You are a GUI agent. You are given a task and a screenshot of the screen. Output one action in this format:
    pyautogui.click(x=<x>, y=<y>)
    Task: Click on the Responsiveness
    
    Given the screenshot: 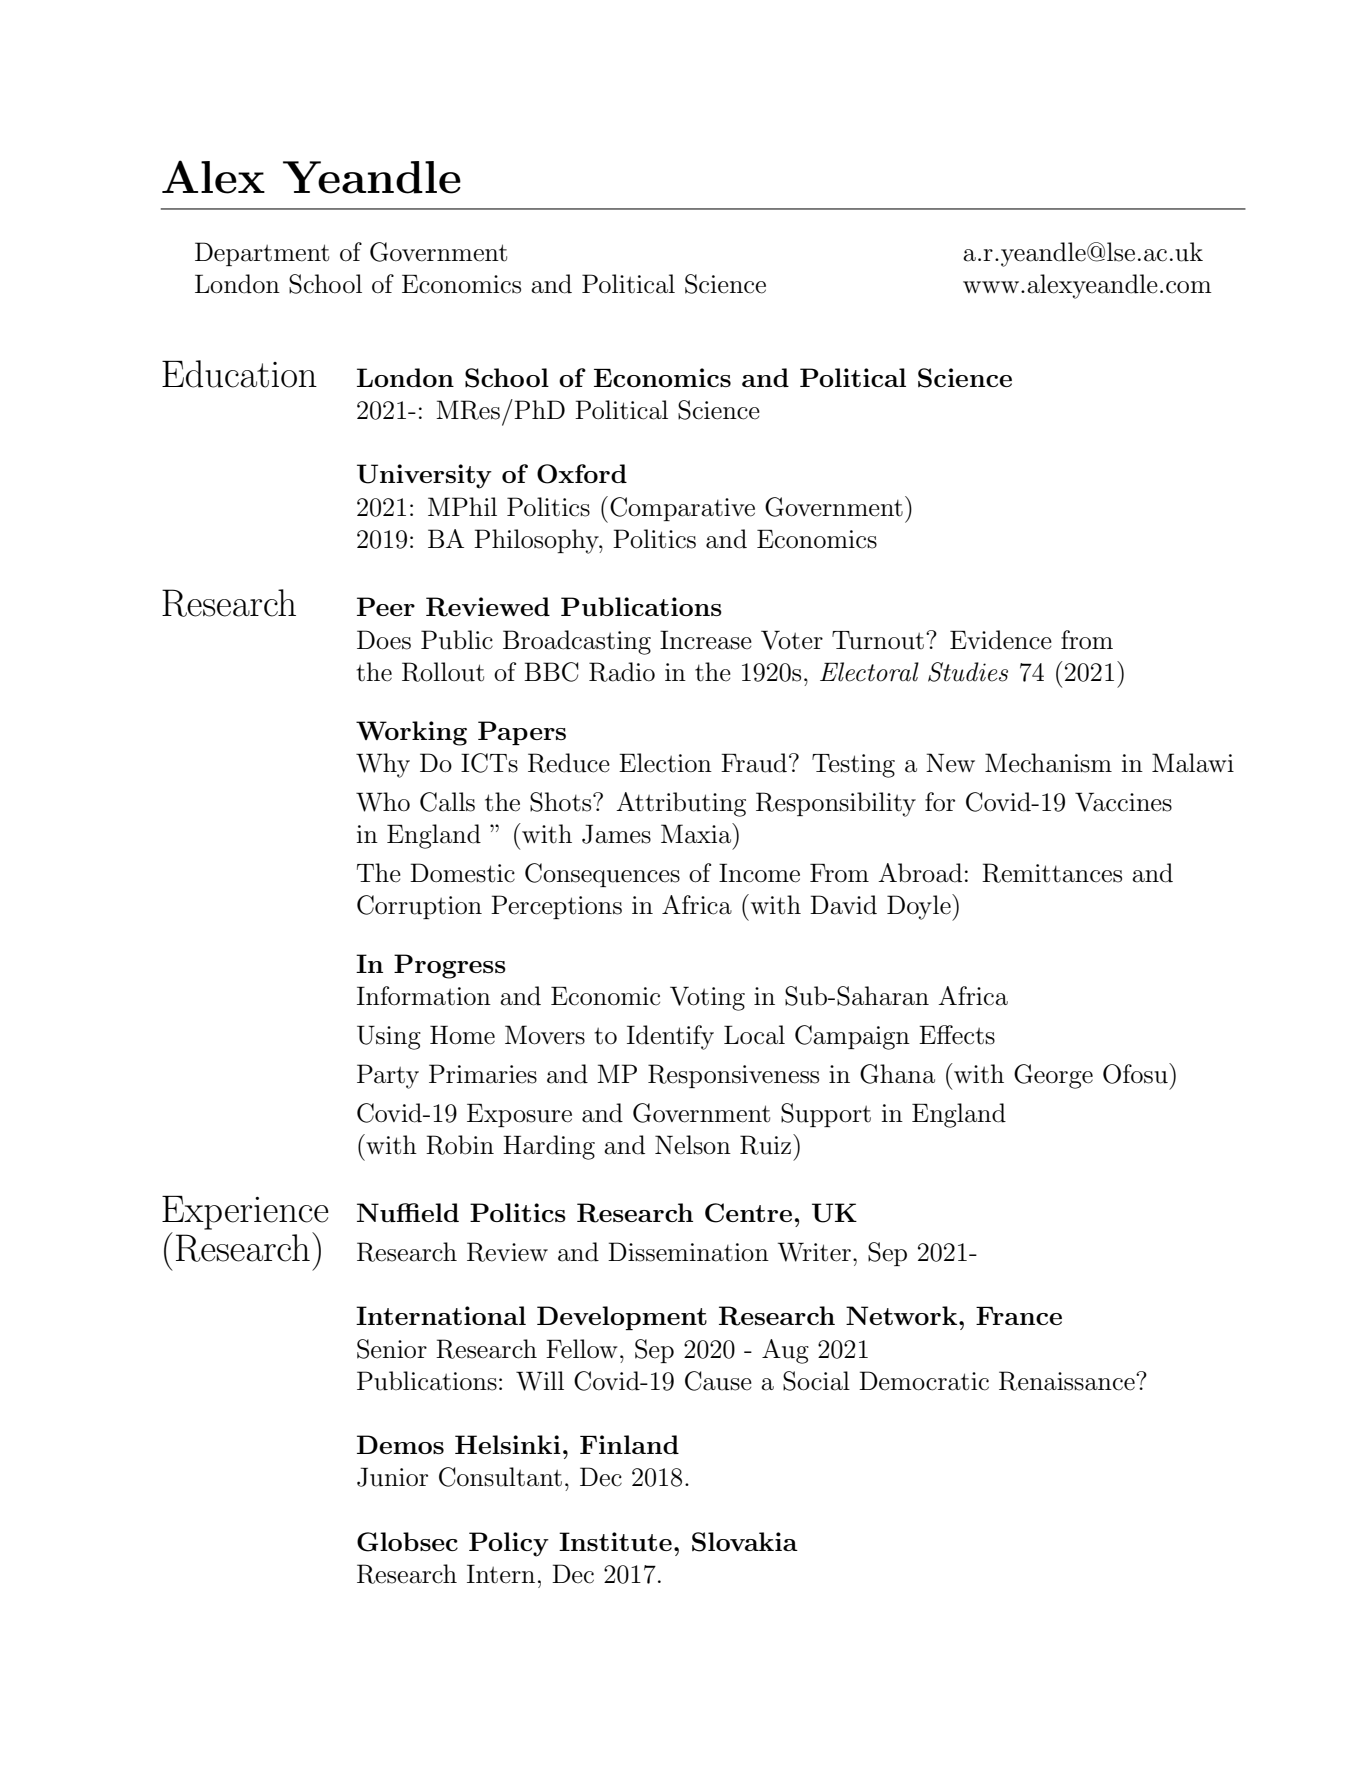 What is the action you would take?
    pyautogui.click(x=733, y=1076)
